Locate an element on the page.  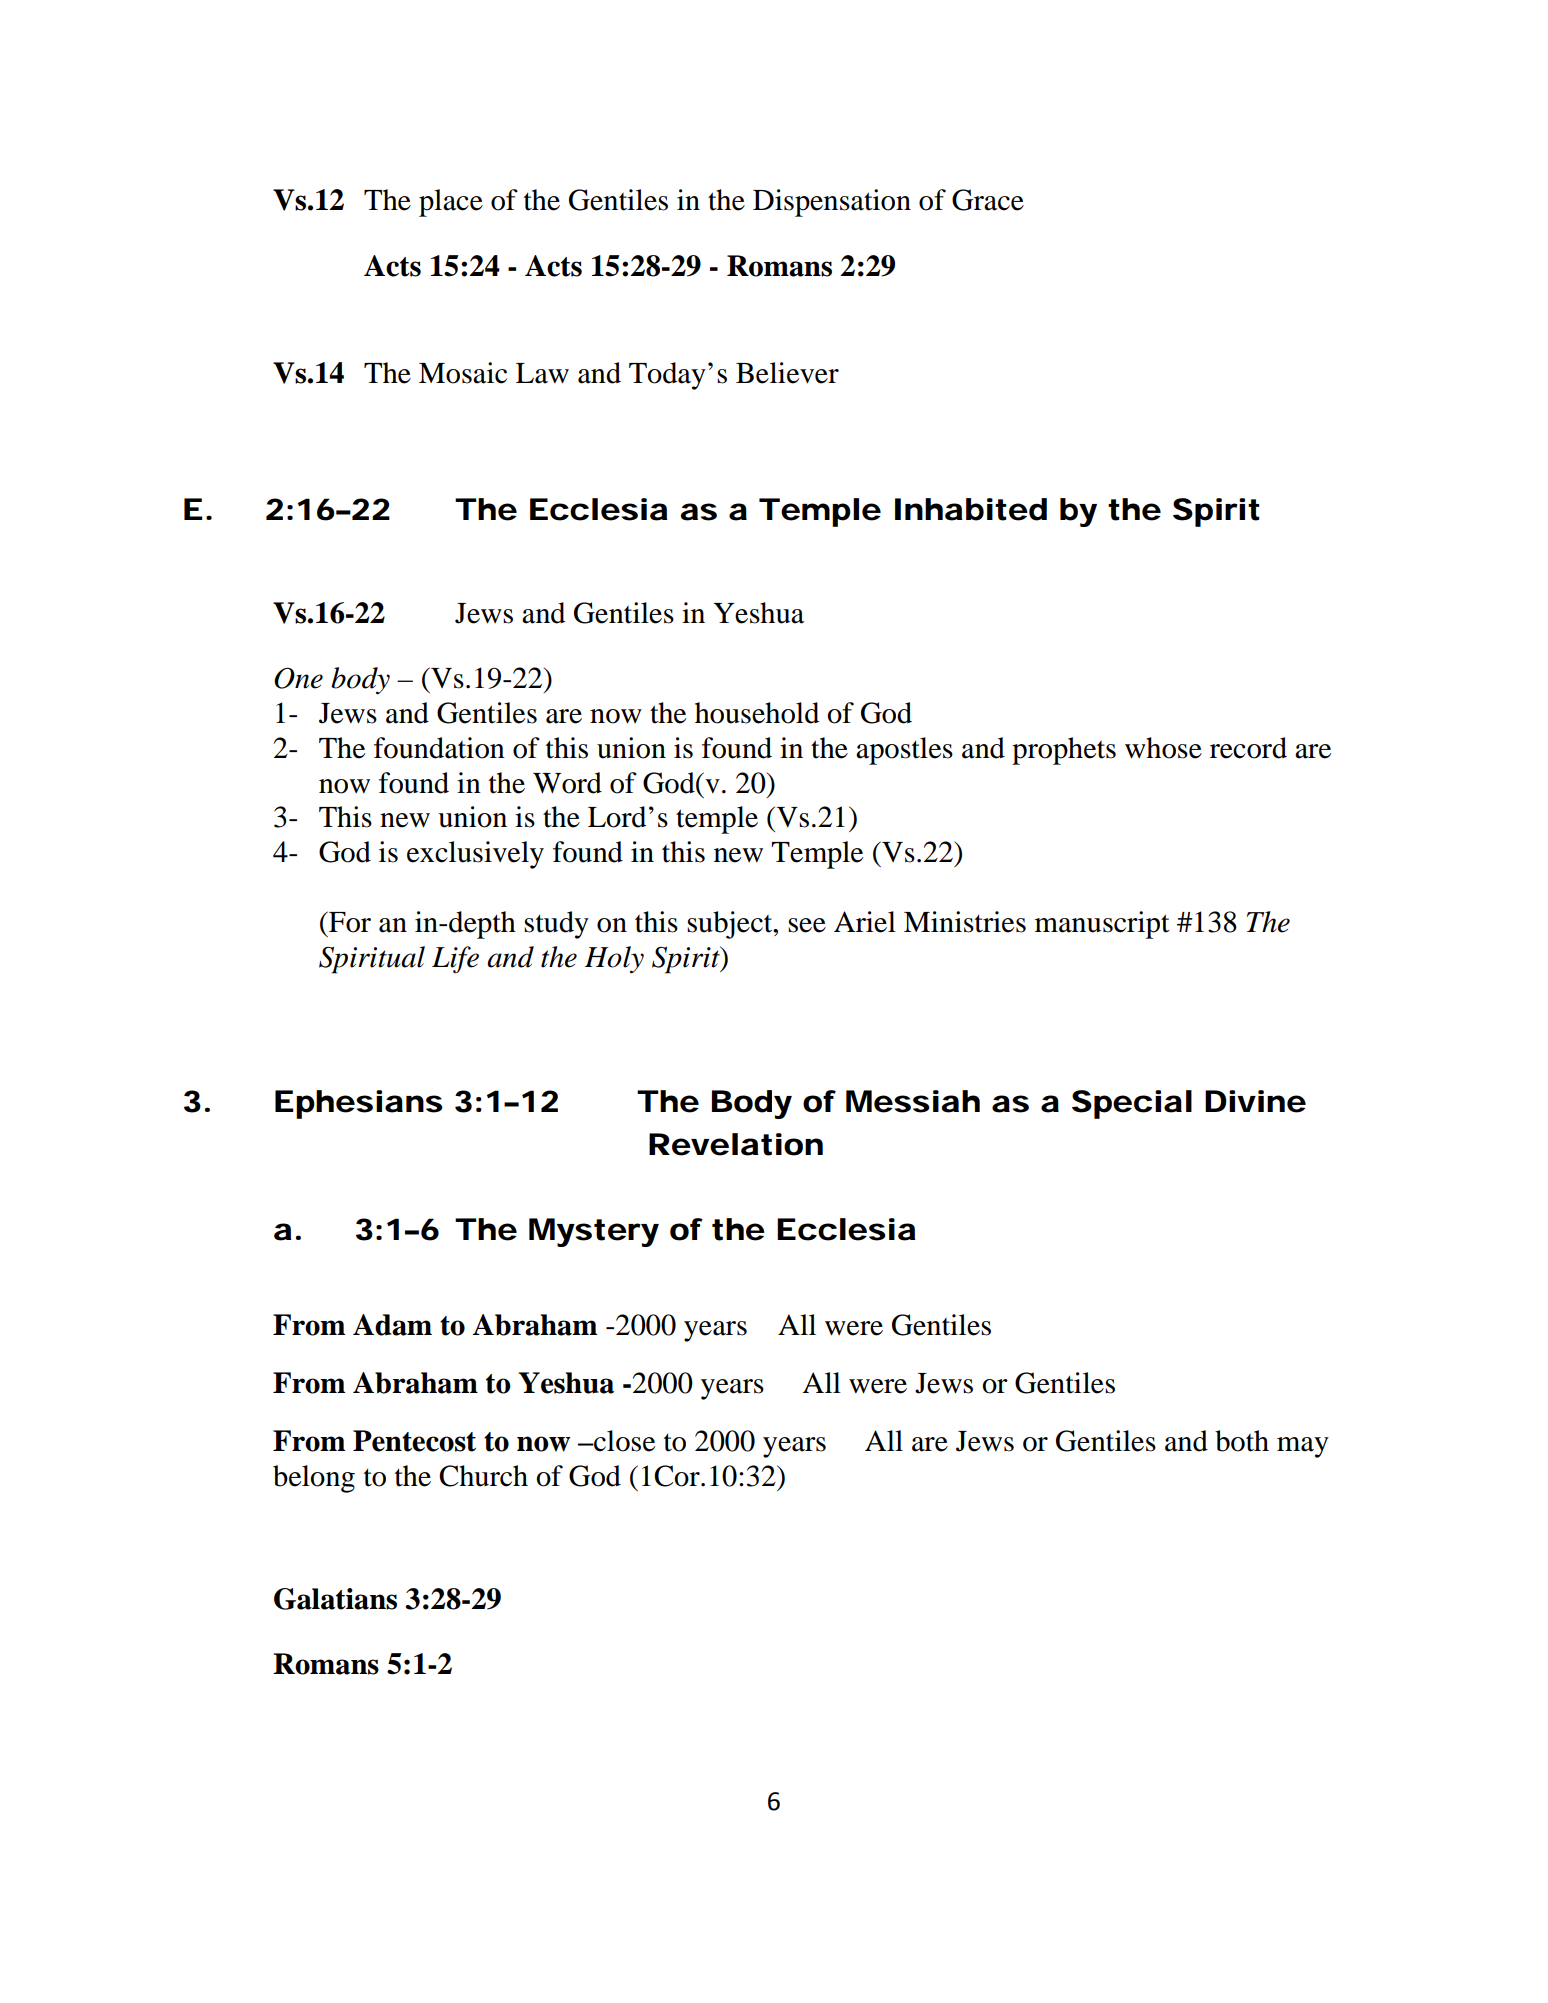
Dispensation is located at coordinates (832, 203).
